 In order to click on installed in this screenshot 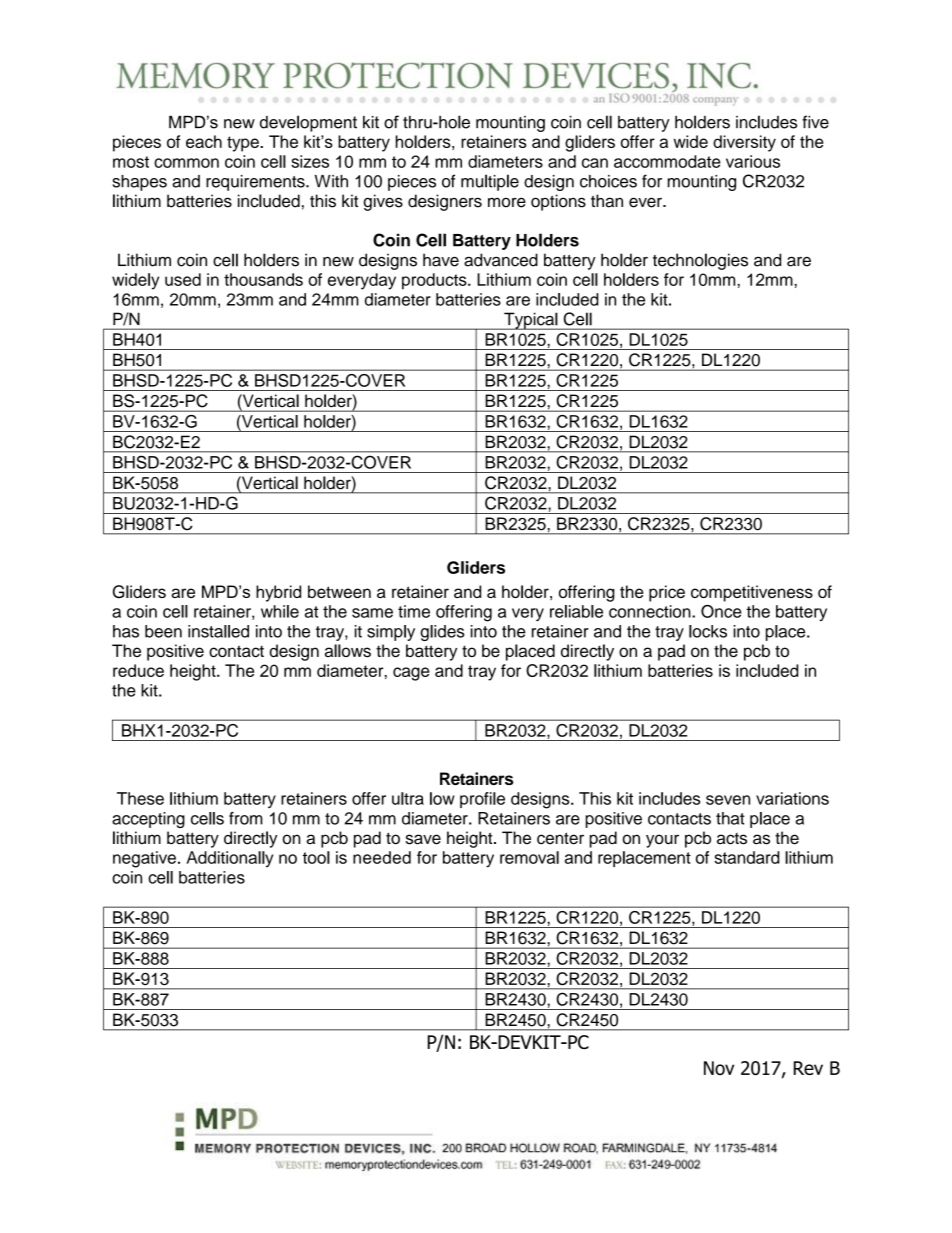, I will do `click(218, 631)`.
